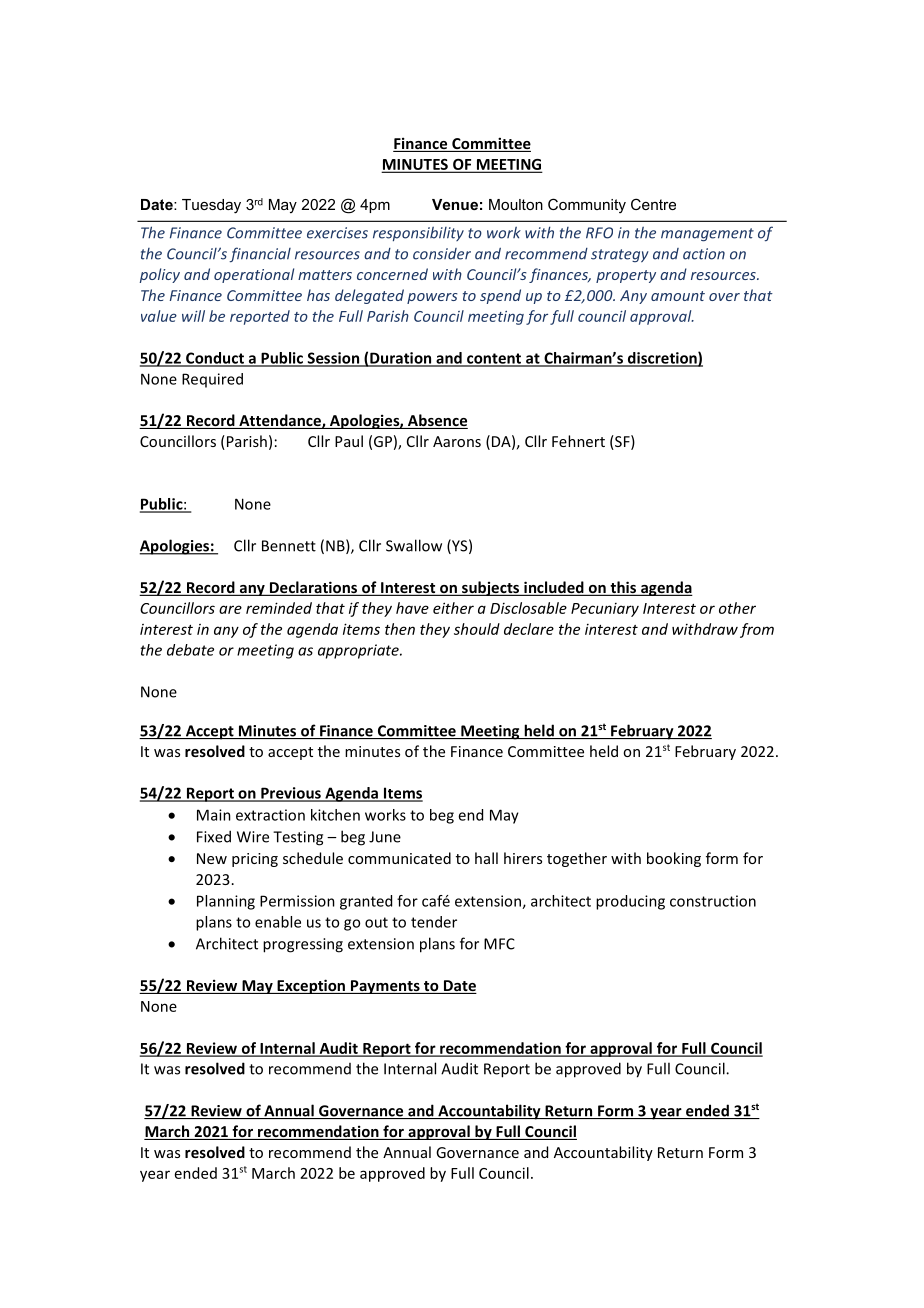 Image resolution: width=924 pixels, height=1308 pixels. What do you see at coordinates (707, 235) in the document?
I see `management` at bounding box center [707, 235].
